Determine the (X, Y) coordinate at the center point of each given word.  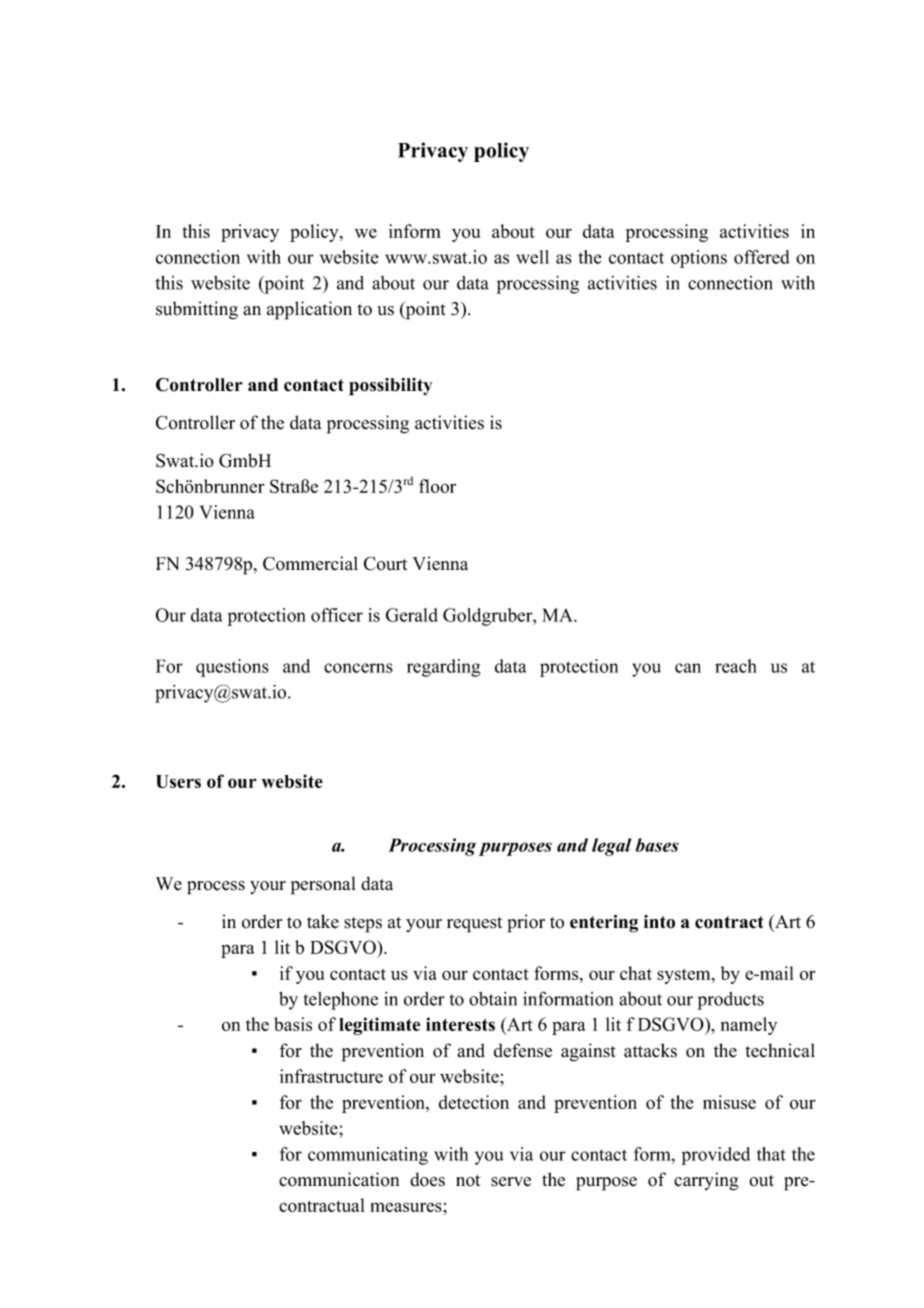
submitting (197, 310)
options (699, 259)
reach (736, 666)
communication (339, 1179)
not (468, 1181)
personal (323, 885)
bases (657, 845)
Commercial (310, 563)
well (532, 257)
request (474, 925)
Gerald (412, 615)
